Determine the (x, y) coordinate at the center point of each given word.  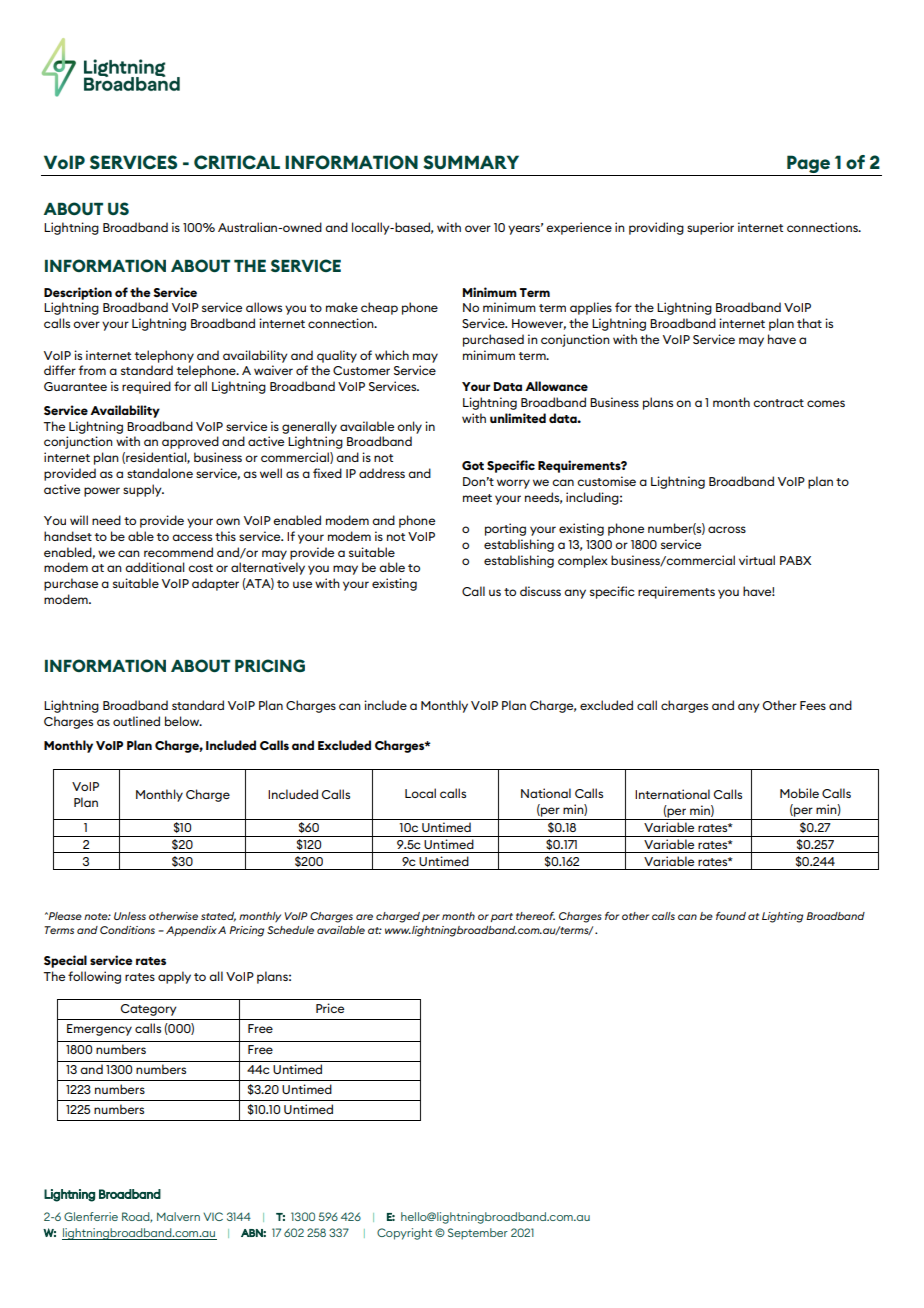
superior (710, 228)
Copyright (404, 1234)
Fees (813, 705)
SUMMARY (471, 162)
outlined (136, 721)
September (478, 1234)
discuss (540, 591)
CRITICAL (237, 162)
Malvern (178, 1216)
